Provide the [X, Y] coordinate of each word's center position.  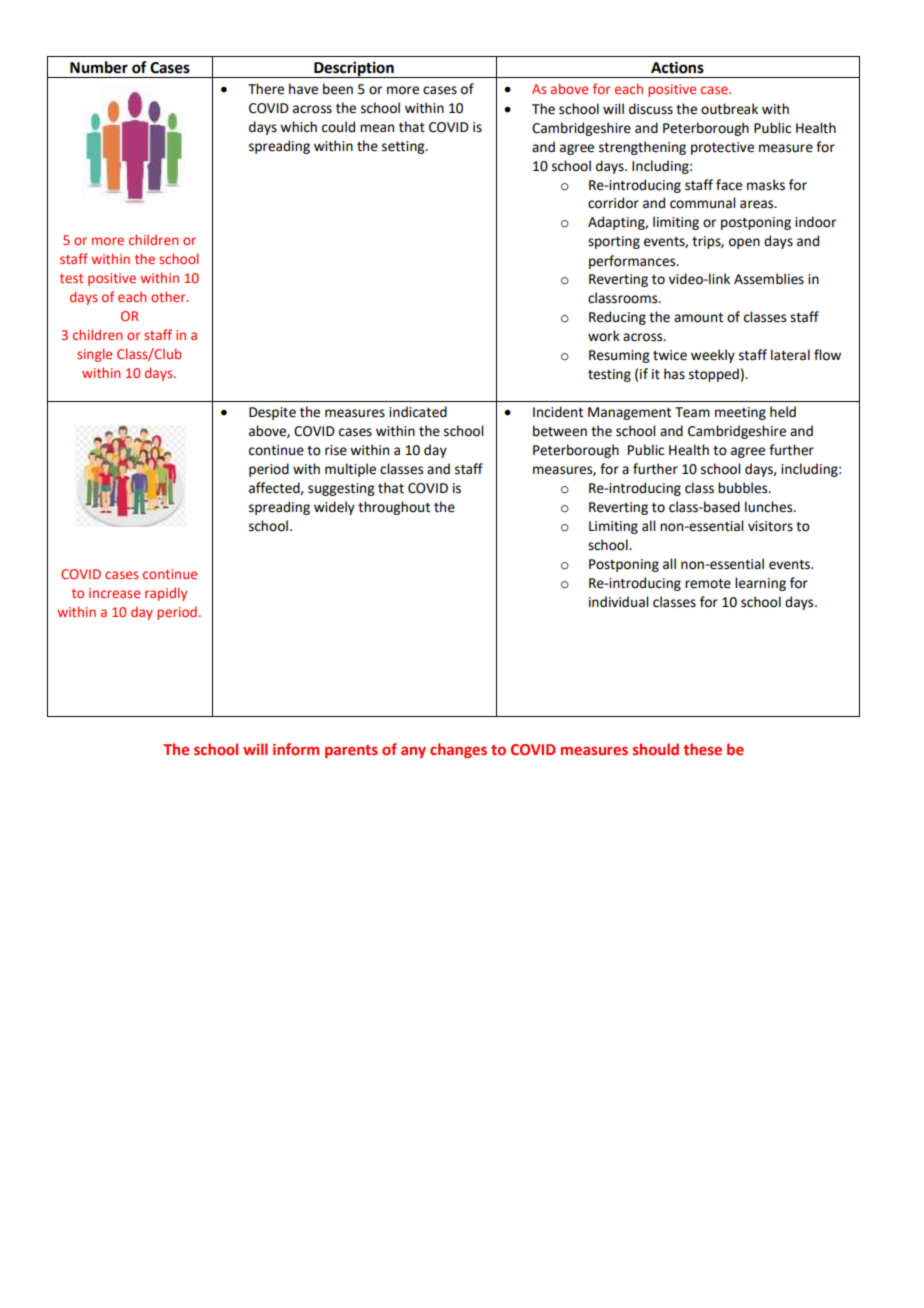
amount [698, 318]
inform [296, 749]
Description [354, 69]
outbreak [729, 109]
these [702, 749]
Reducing [617, 318]
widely [334, 508]
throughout [394, 508]
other [169, 296]
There [266, 89]
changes [458, 750]
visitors [770, 526]
